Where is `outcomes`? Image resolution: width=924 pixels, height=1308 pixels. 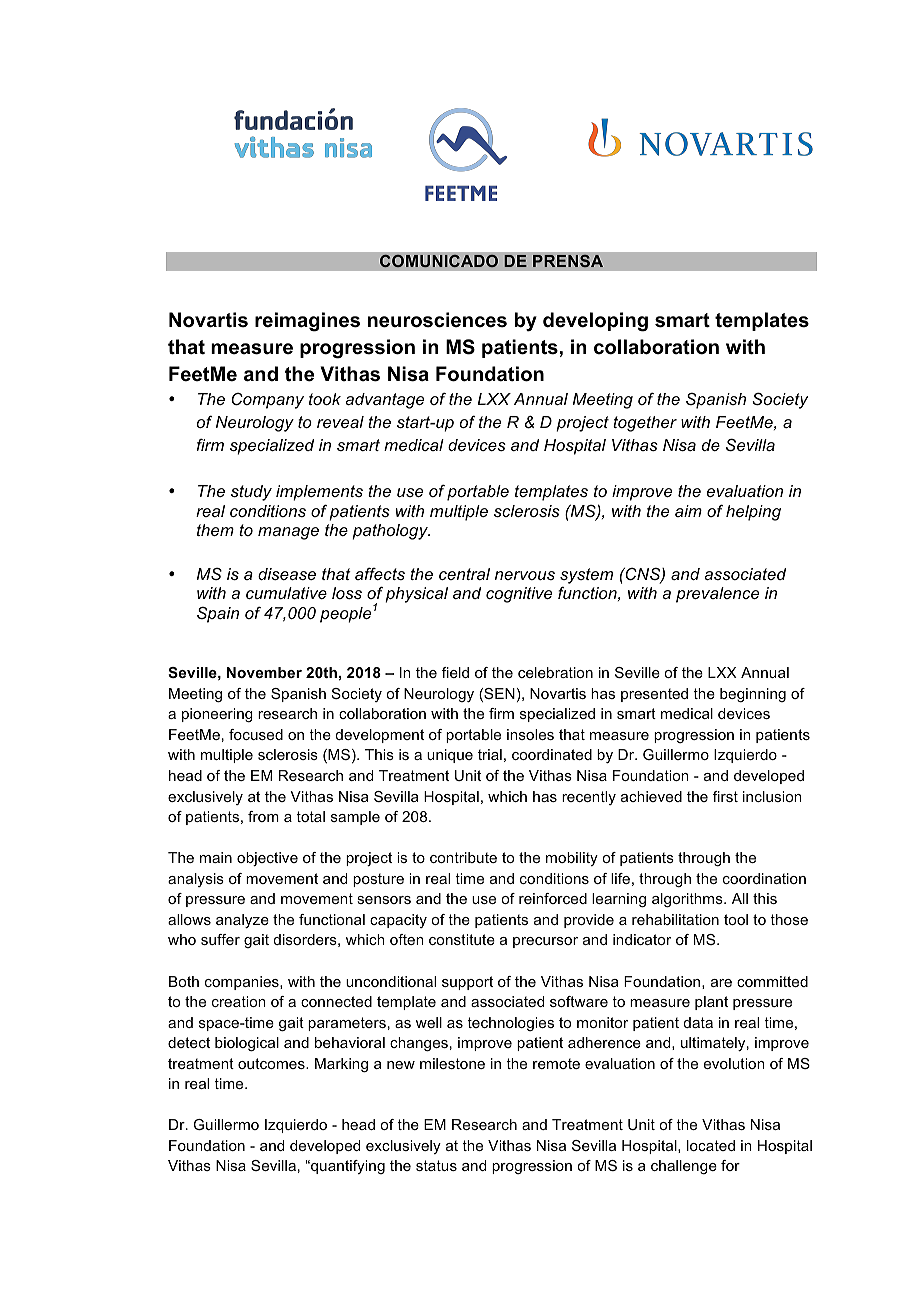
outcomes is located at coordinates (272, 1063).
